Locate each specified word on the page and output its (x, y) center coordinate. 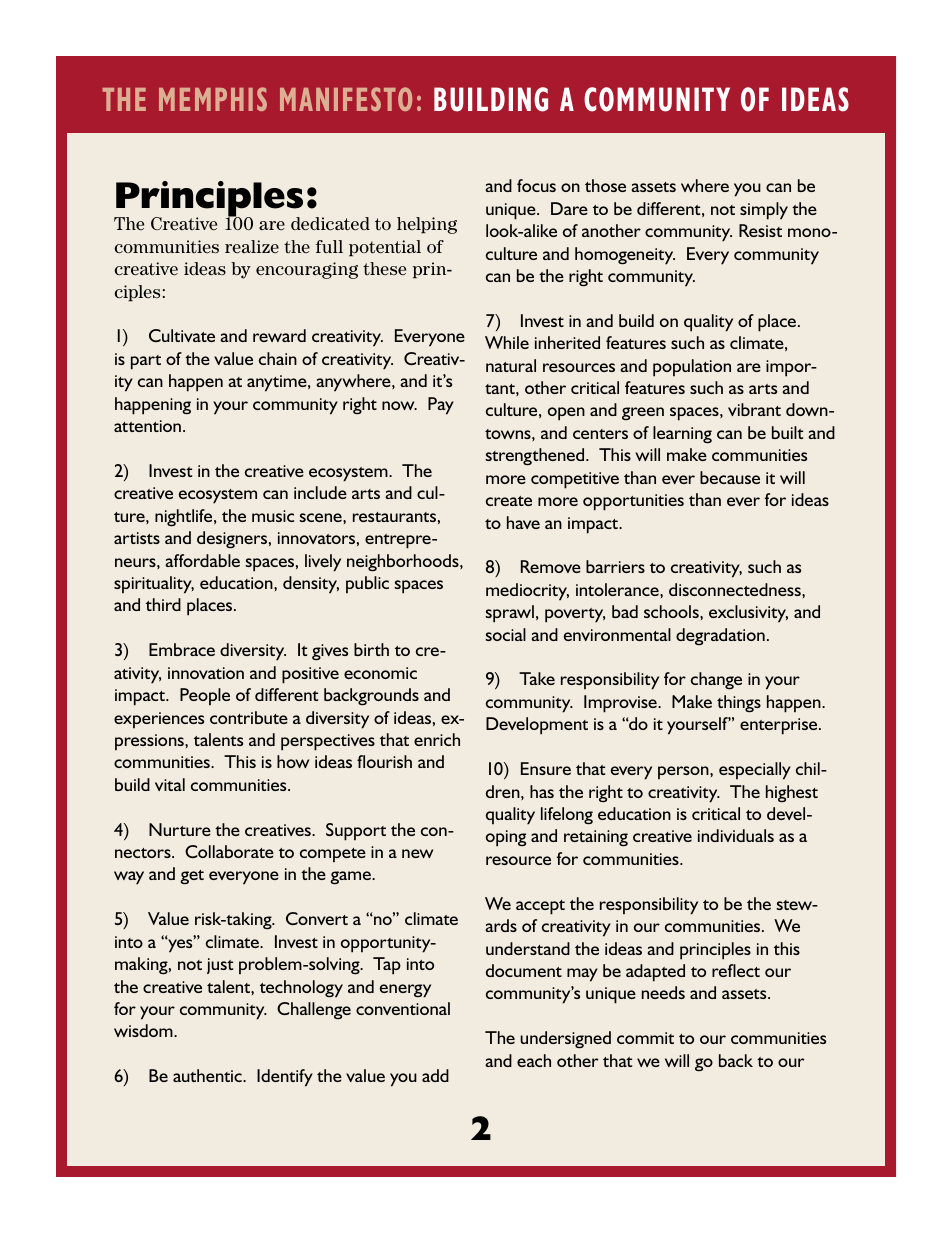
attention (147, 426)
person (684, 773)
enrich (437, 739)
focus (536, 185)
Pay (441, 406)
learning (682, 435)
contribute (249, 717)
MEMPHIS (213, 99)
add (435, 1075)
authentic (208, 1075)
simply (764, 211)
